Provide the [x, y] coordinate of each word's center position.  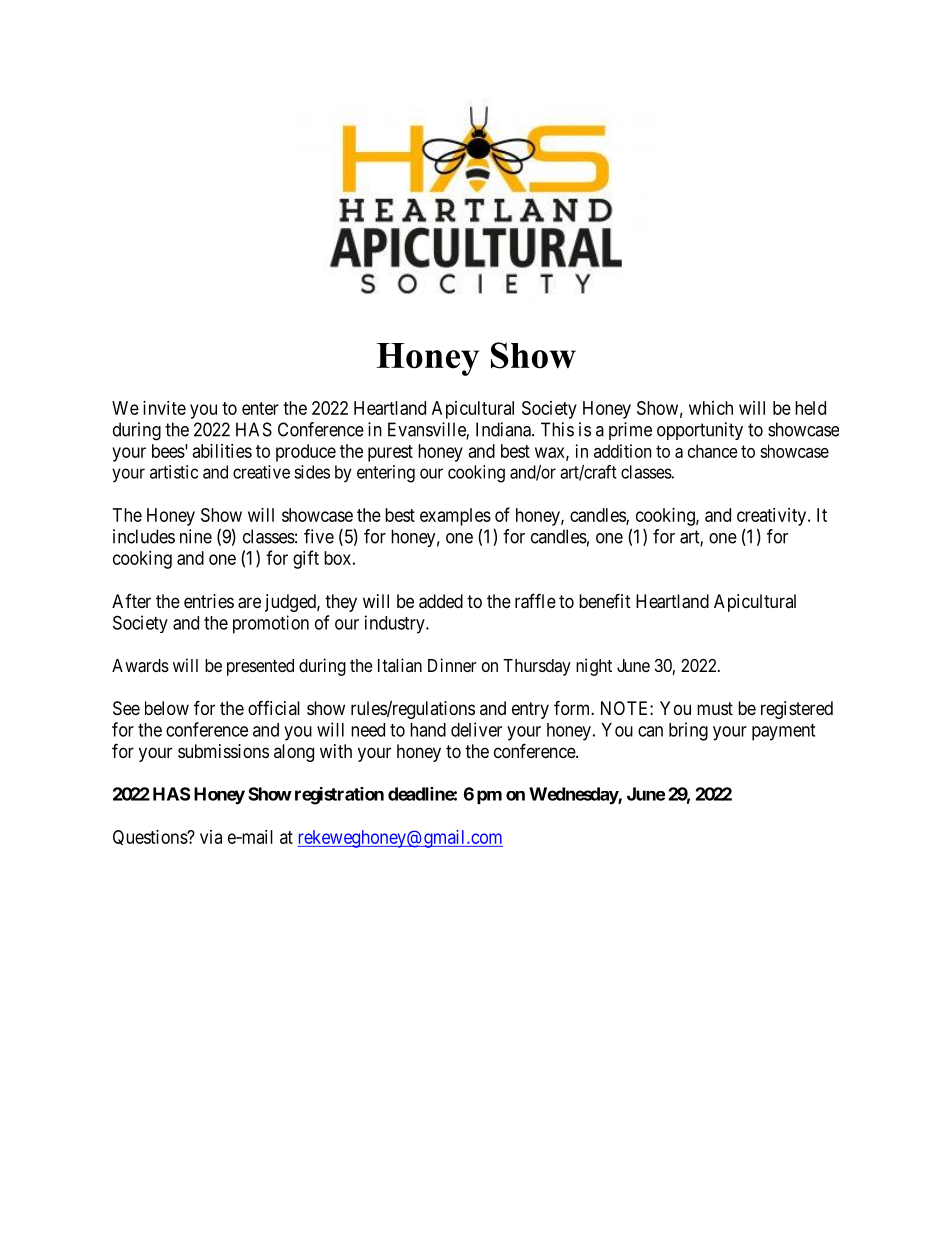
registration [339, 796]
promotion [271, 624]
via [211, 837]
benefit [605, 600]
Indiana [504, 429]
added [441, 601]
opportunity [700, 431]
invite [164, 408]
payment [783, 732]
